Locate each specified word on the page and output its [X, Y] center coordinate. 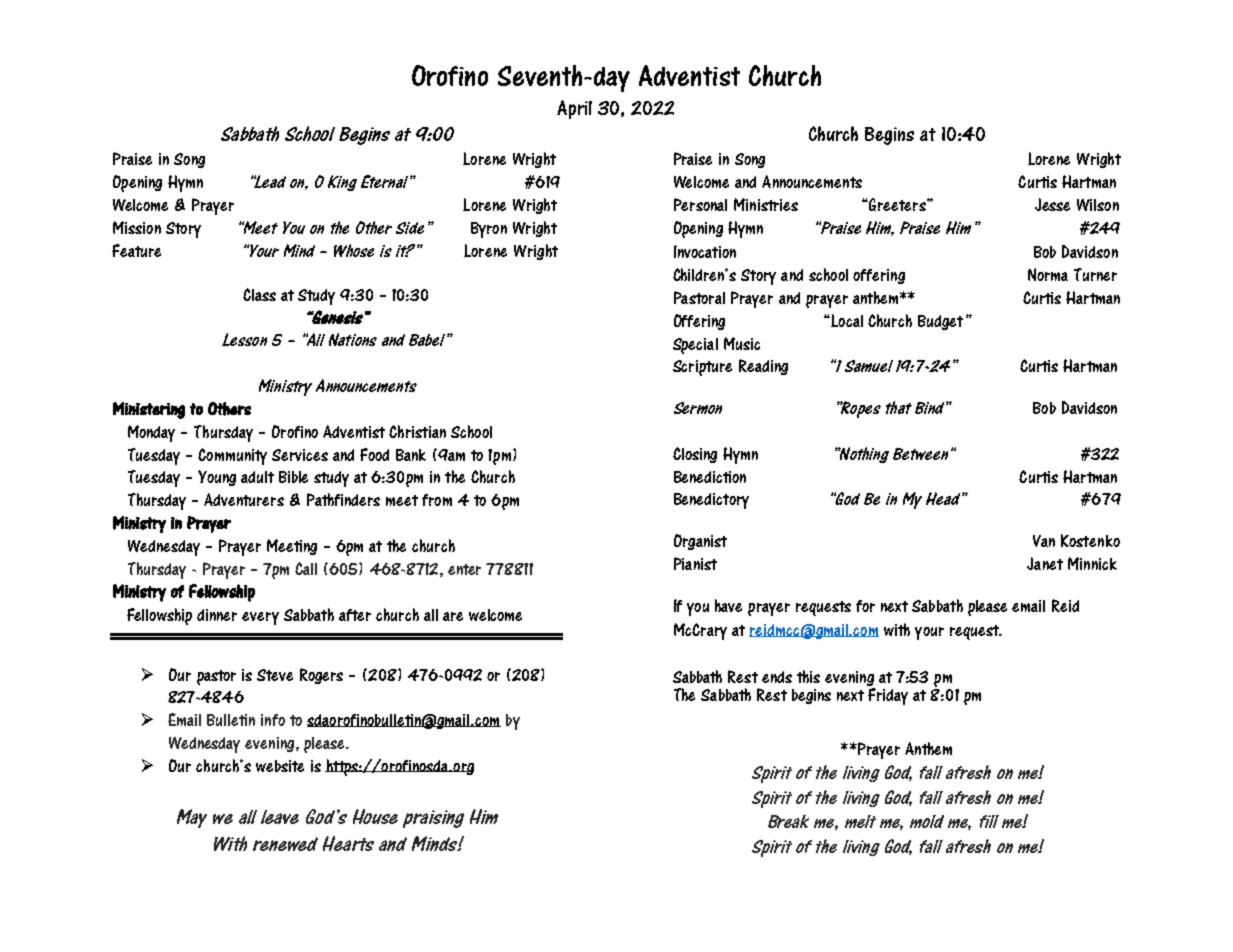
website [280, 766]
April [574, 109]
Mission [137, 227]
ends [777, 677]
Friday [888, 696]
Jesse [1052, 204]
